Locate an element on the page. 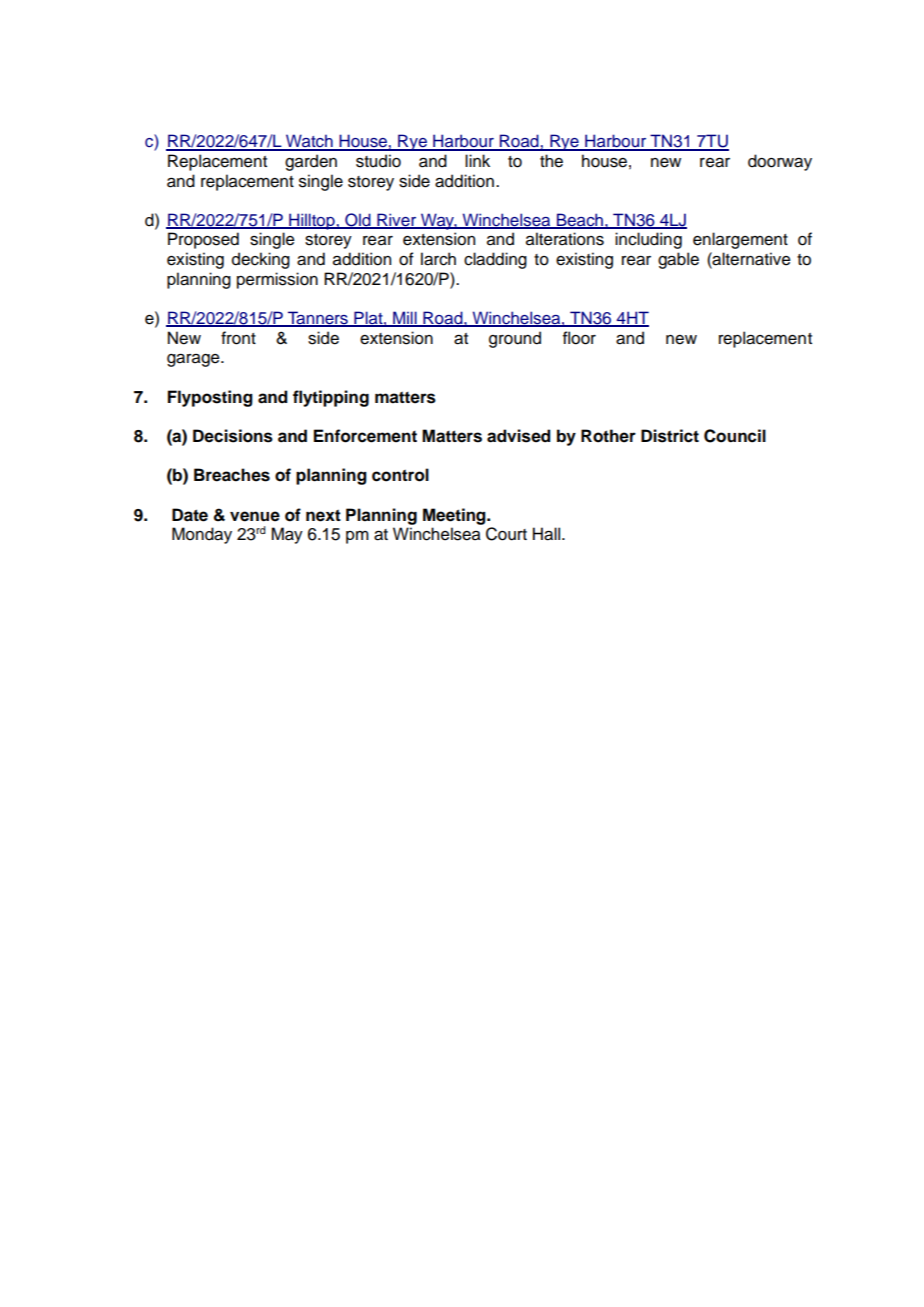 The image size is (924, 1307). ground is located at coordinates (515, 339).
